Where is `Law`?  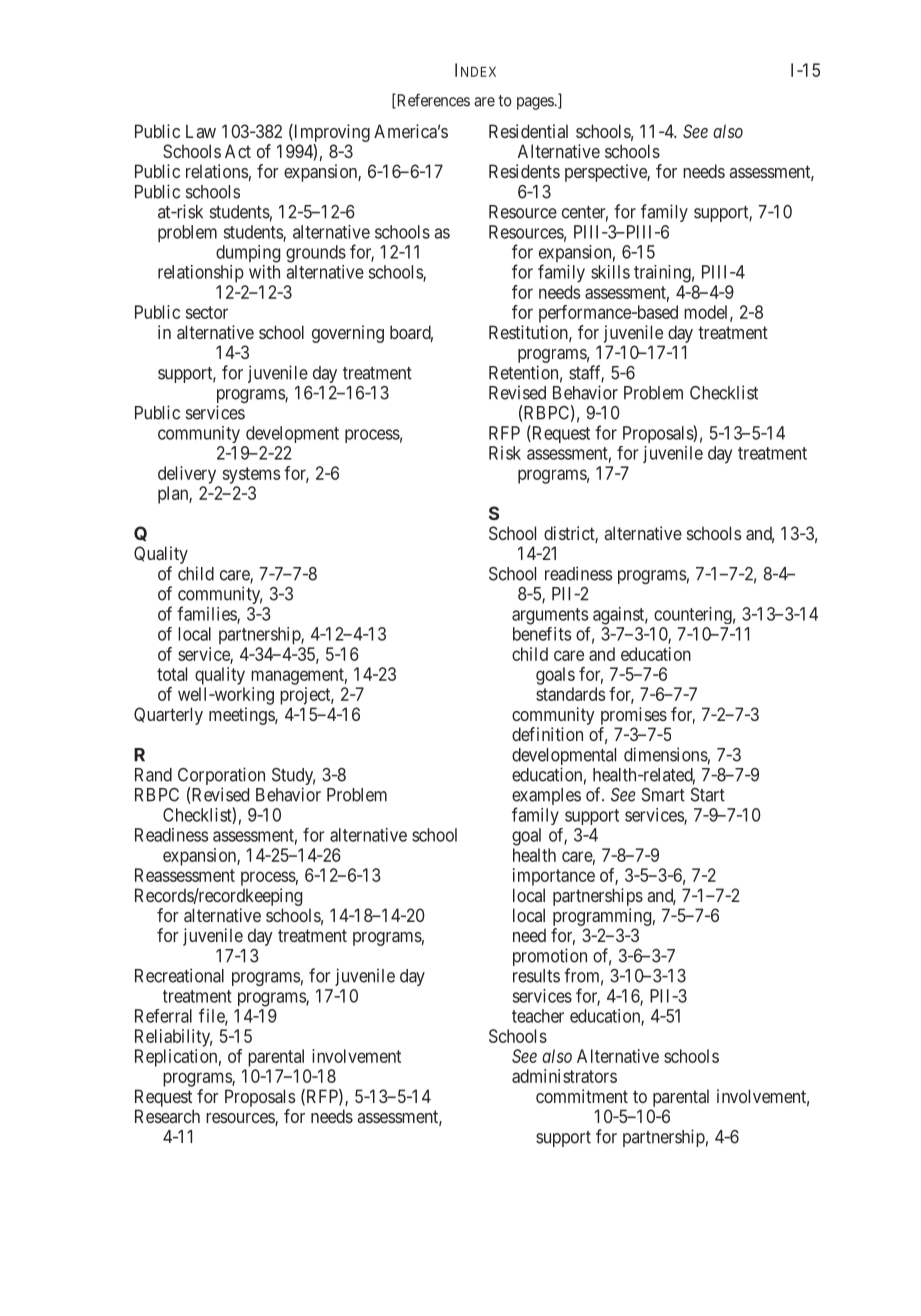 Law is located at coordinates (201, 131).
